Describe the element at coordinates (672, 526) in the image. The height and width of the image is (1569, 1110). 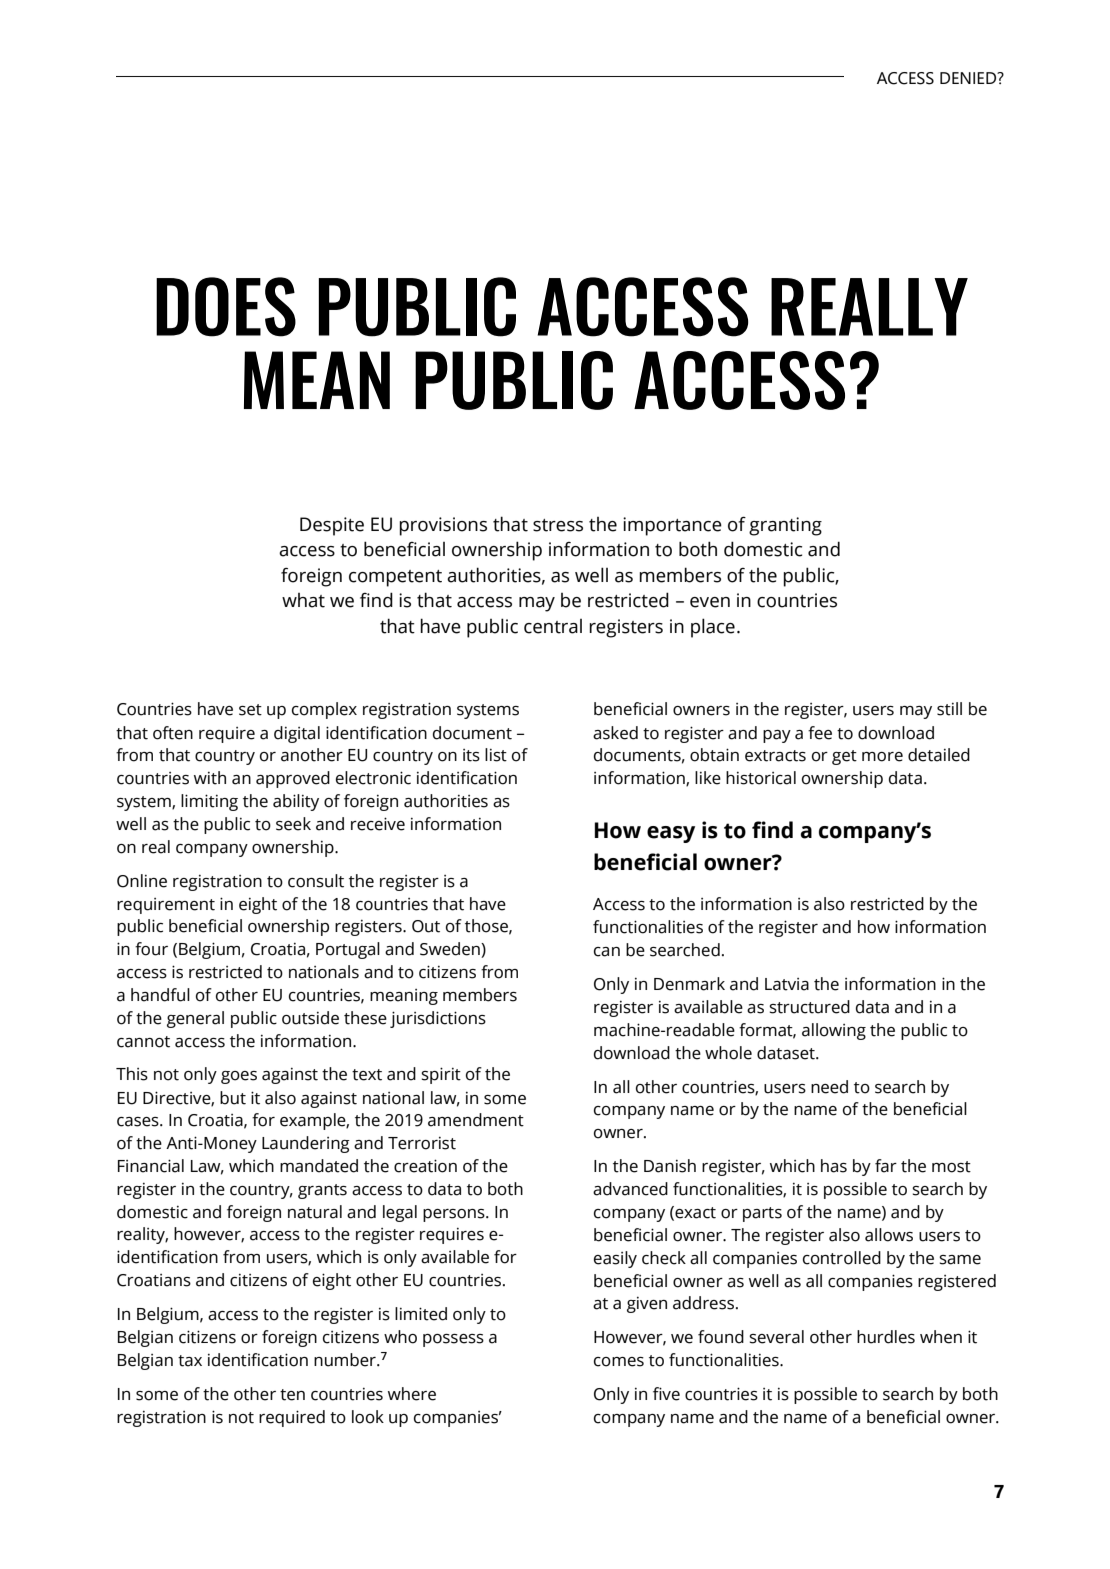
I see `importance` at that location.
